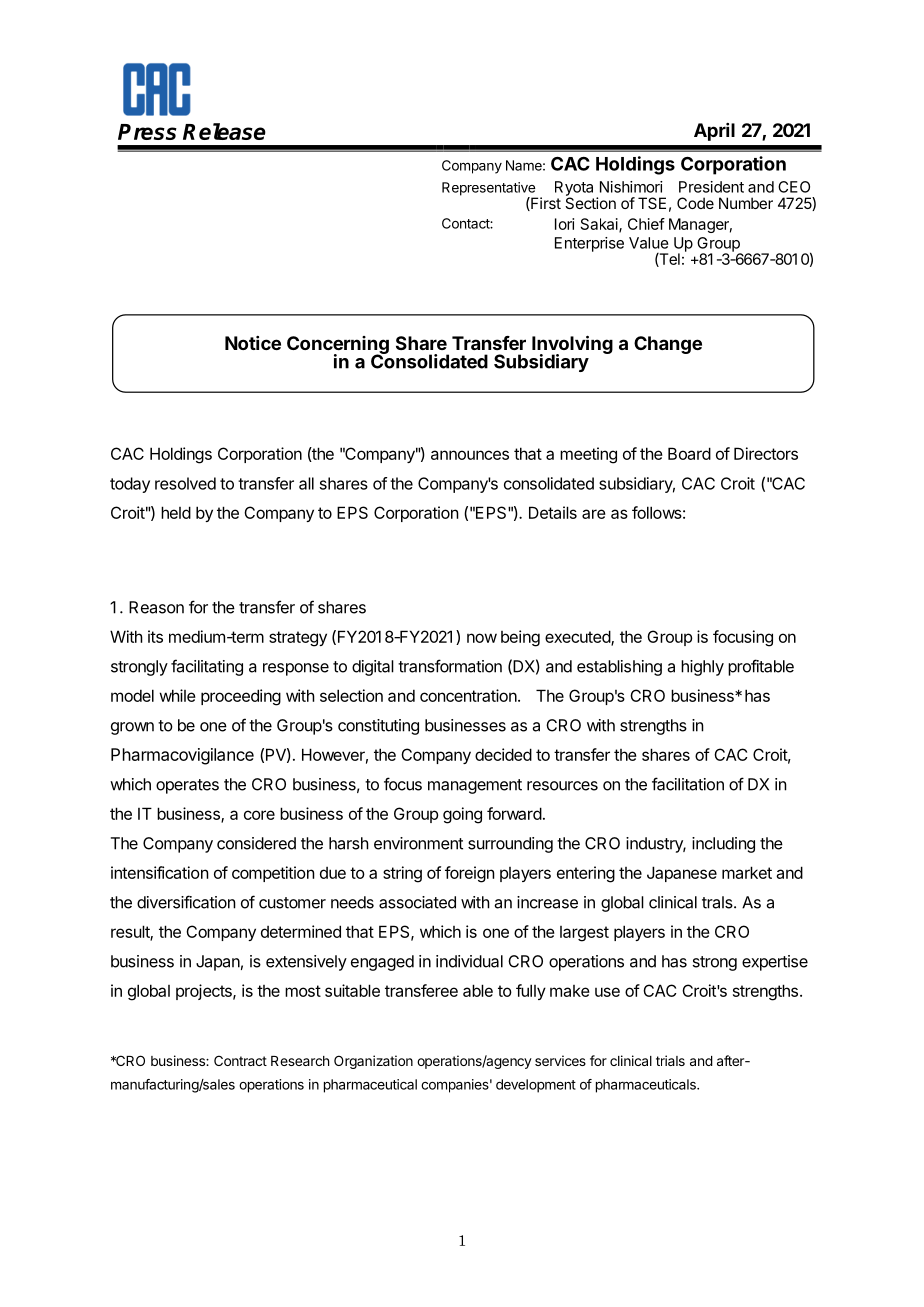  What do you see at coordinates (240, 1060) in the screenshot?
I see `Contract` at bounding box center [240, 1060].
